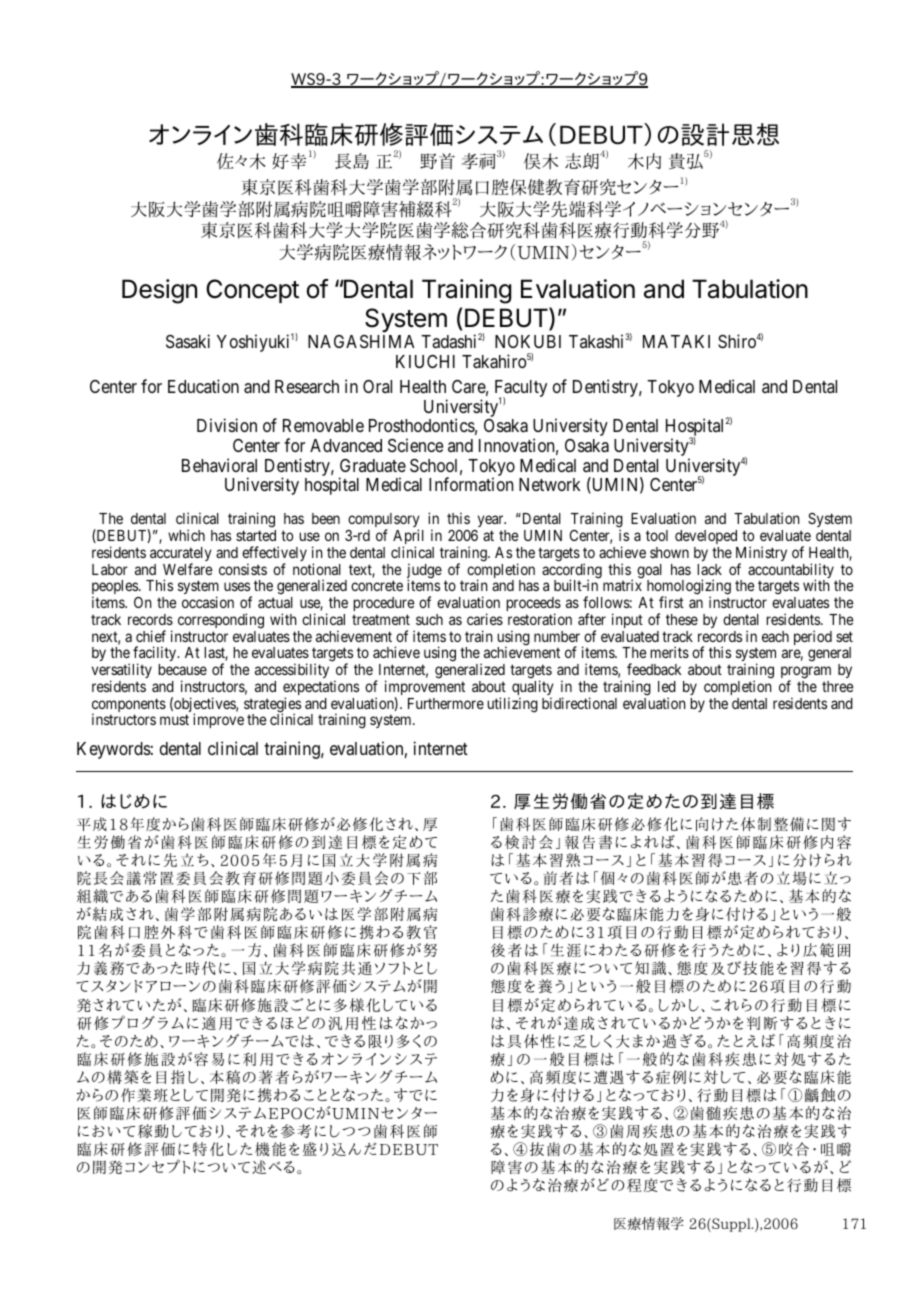 This document has width=924, height=1307. What do you see at coordinates (485, 619) in the document?
I see `caries` at bounding box center [485, 619].
